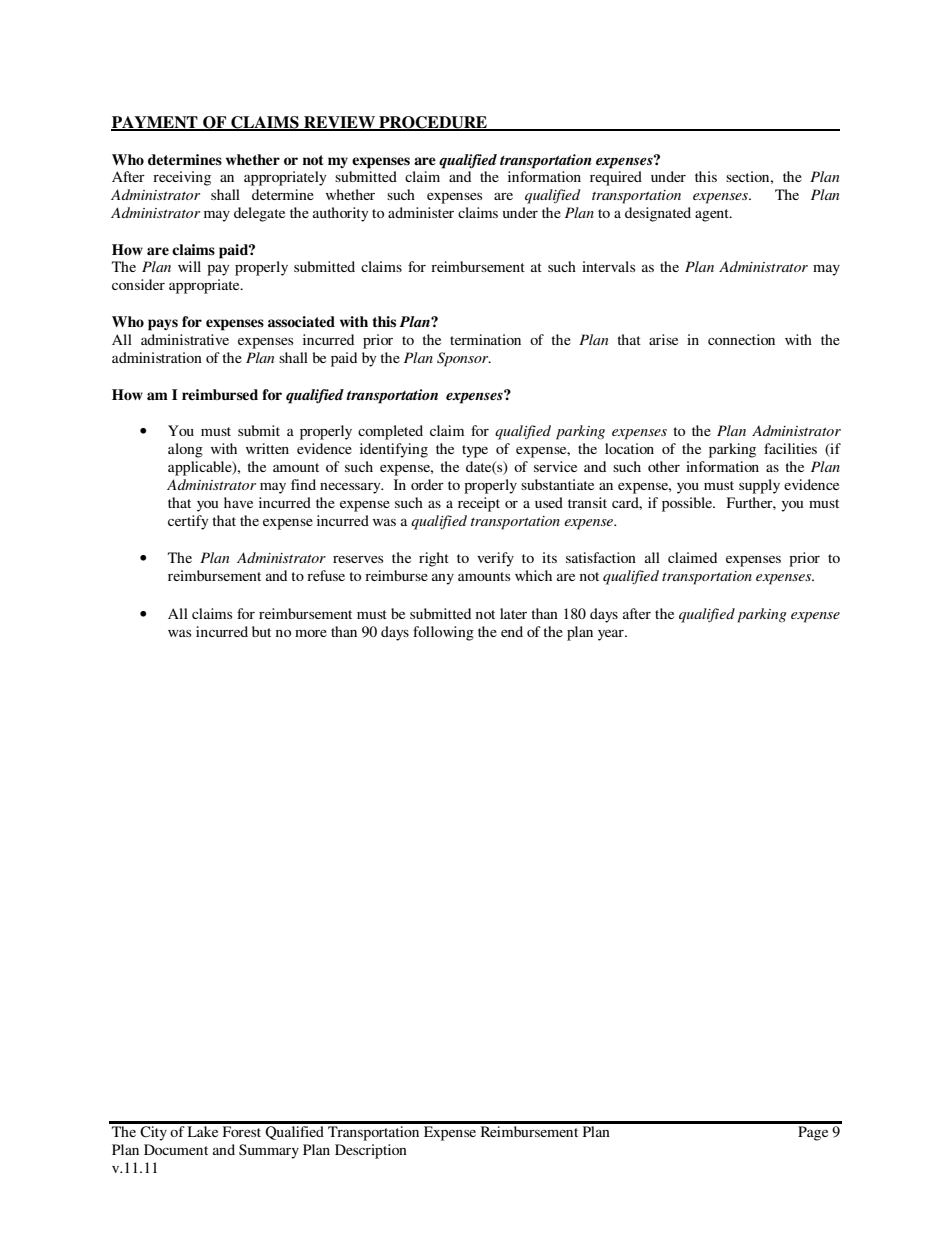 The width and height of the page is (952, 1233). Describe the element at coordinates (688, 504) in the page. I see `possible` at that location.
